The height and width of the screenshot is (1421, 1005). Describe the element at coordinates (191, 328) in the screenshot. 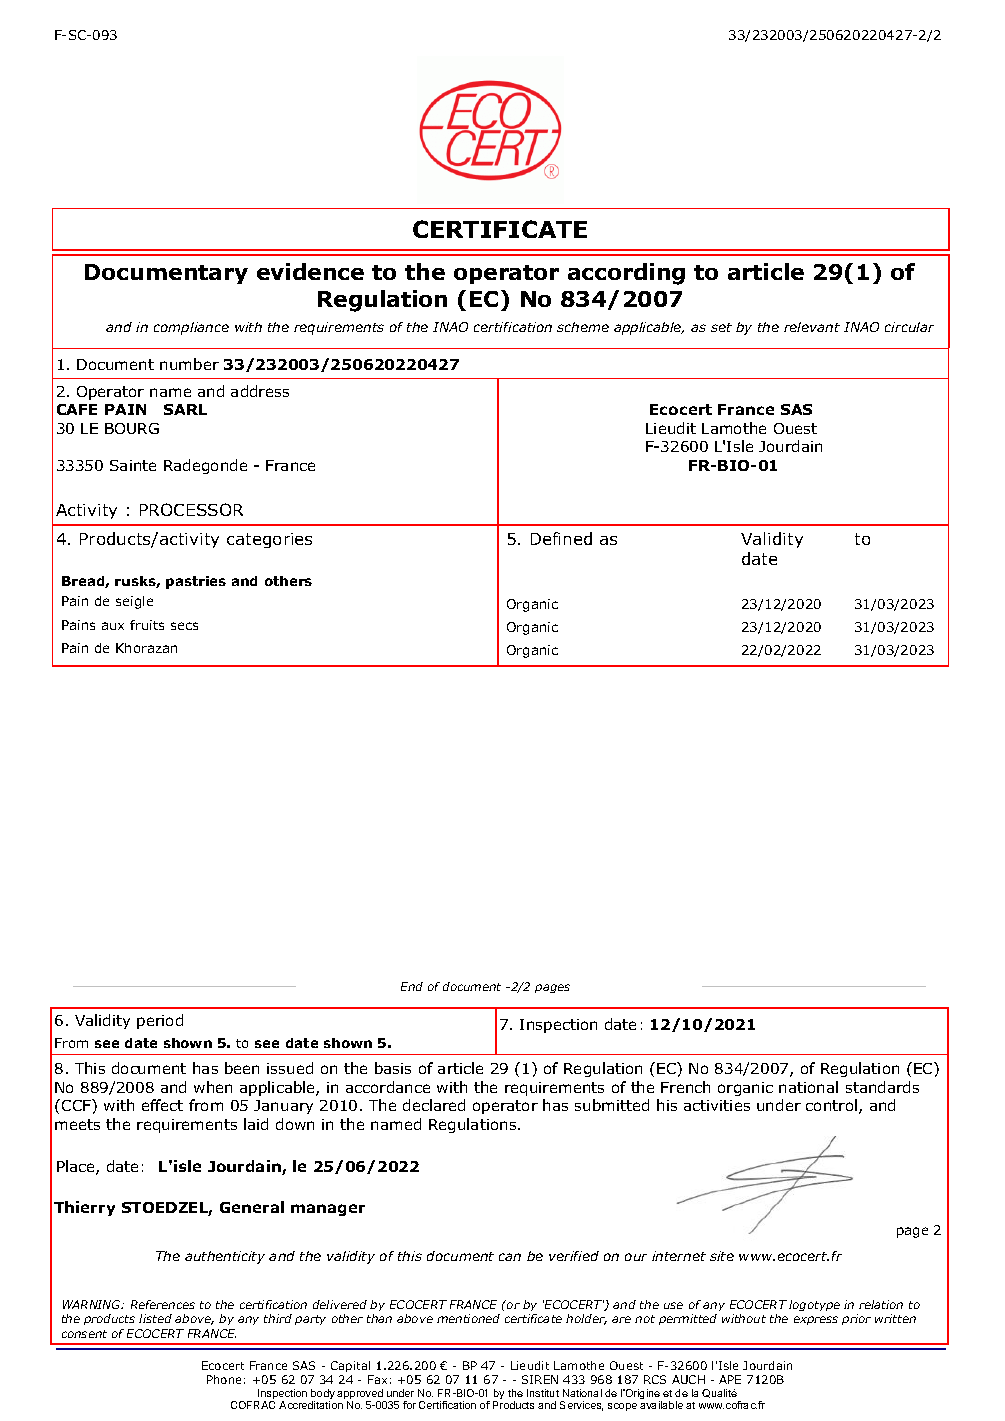

I see `compliance` at that location.
